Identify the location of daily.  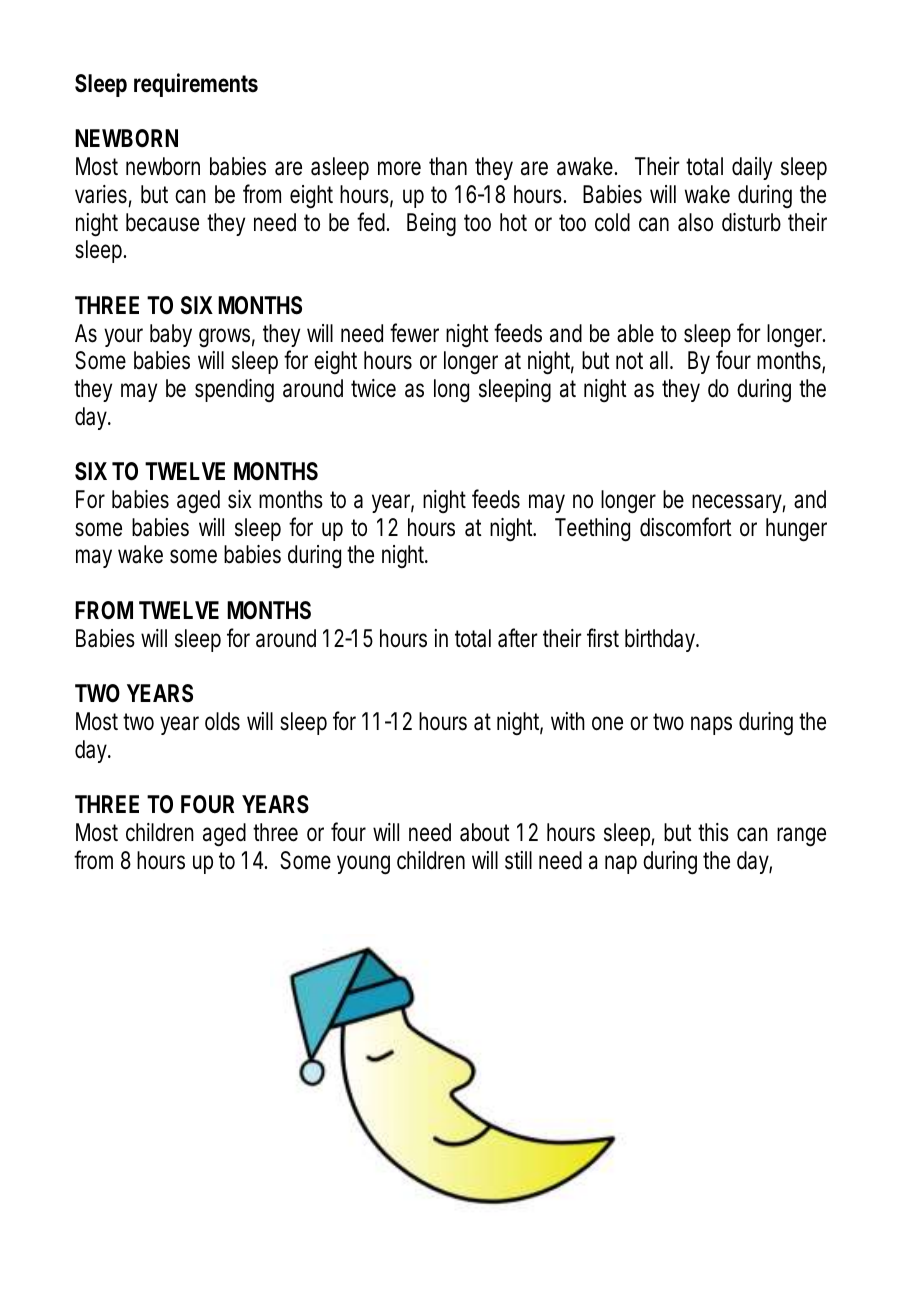
(752, 168).
